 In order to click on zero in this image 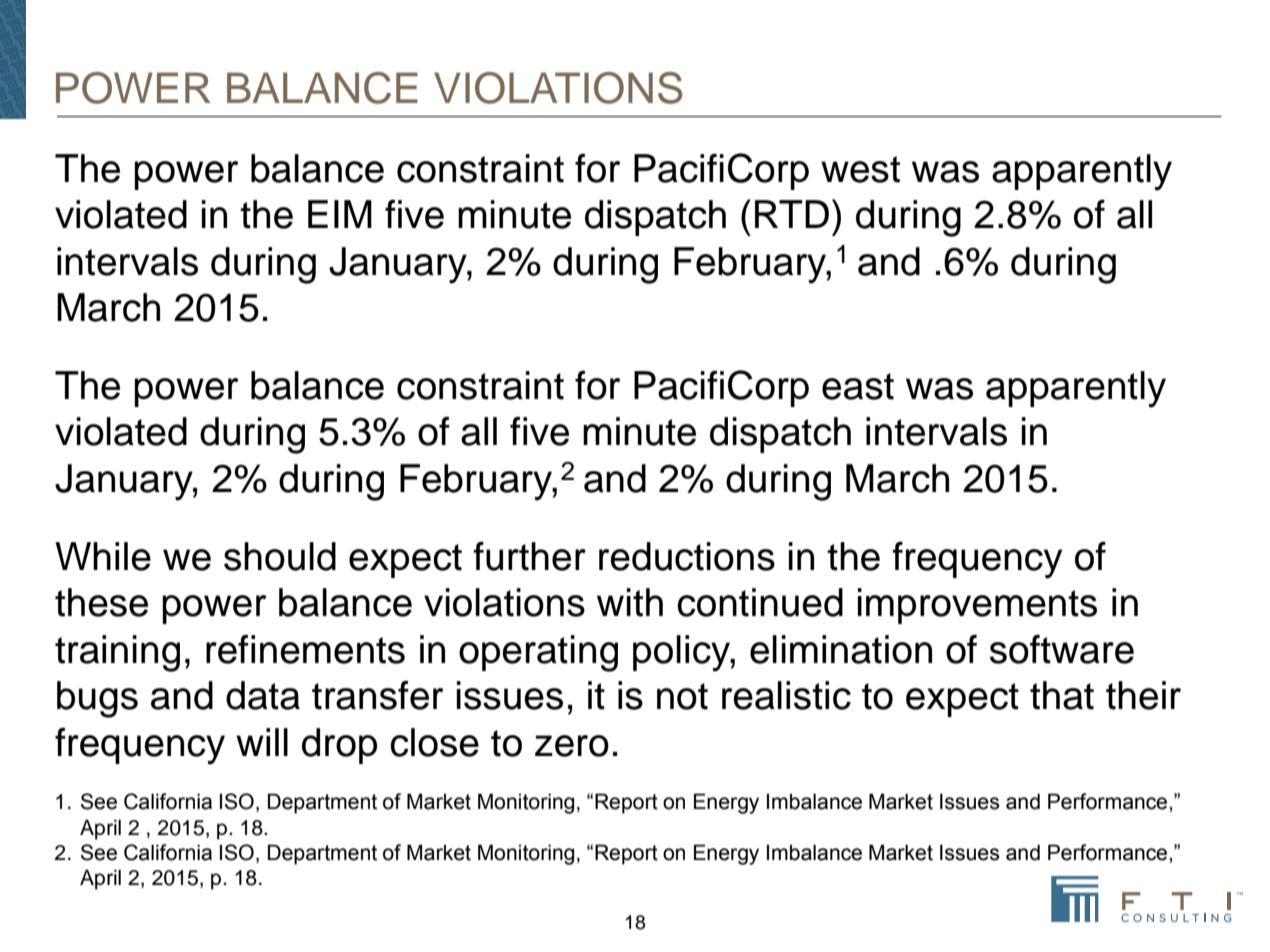, I will do `click(572, 746)`.
